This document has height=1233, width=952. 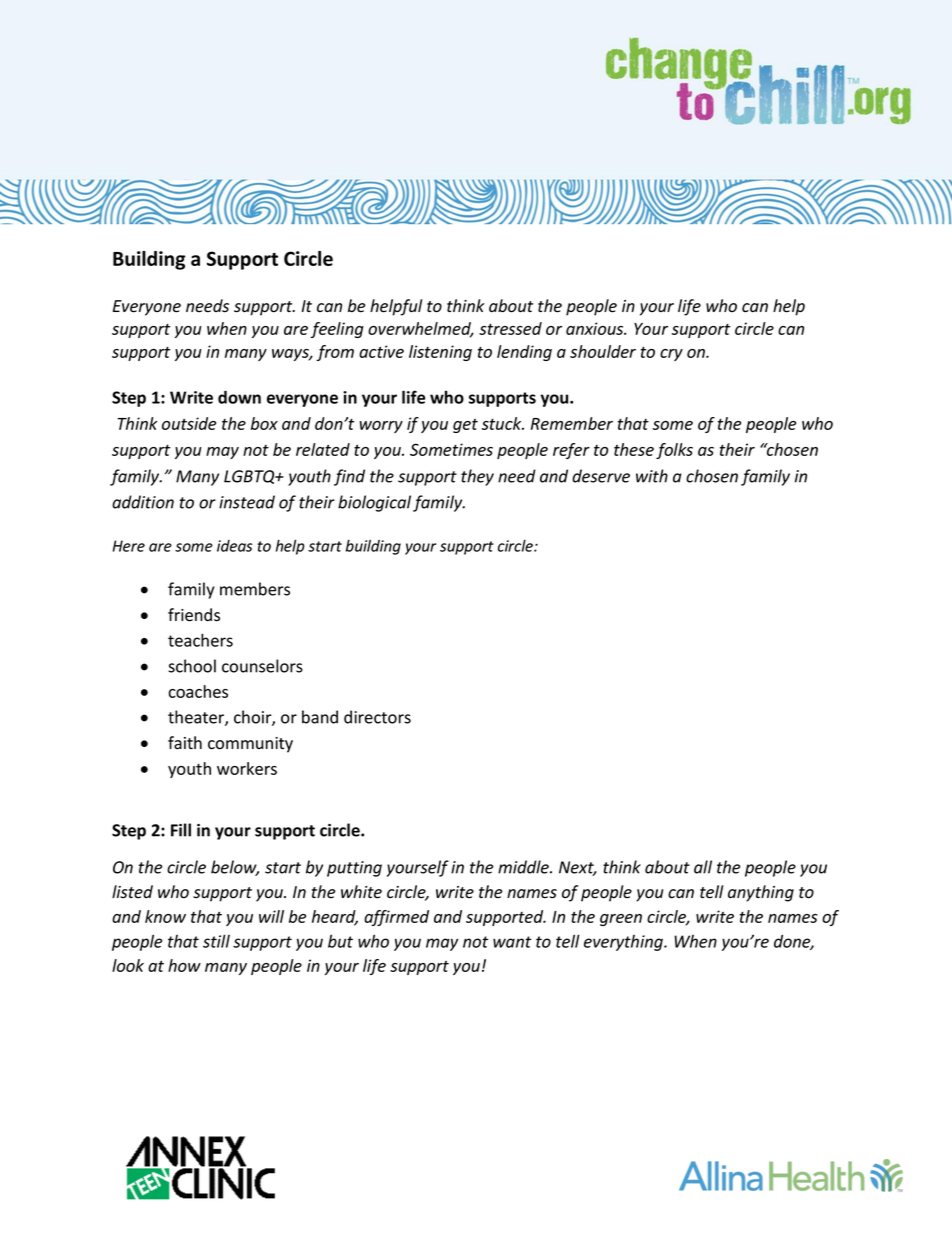 I want to click on down, so click(x=239, y=397).
